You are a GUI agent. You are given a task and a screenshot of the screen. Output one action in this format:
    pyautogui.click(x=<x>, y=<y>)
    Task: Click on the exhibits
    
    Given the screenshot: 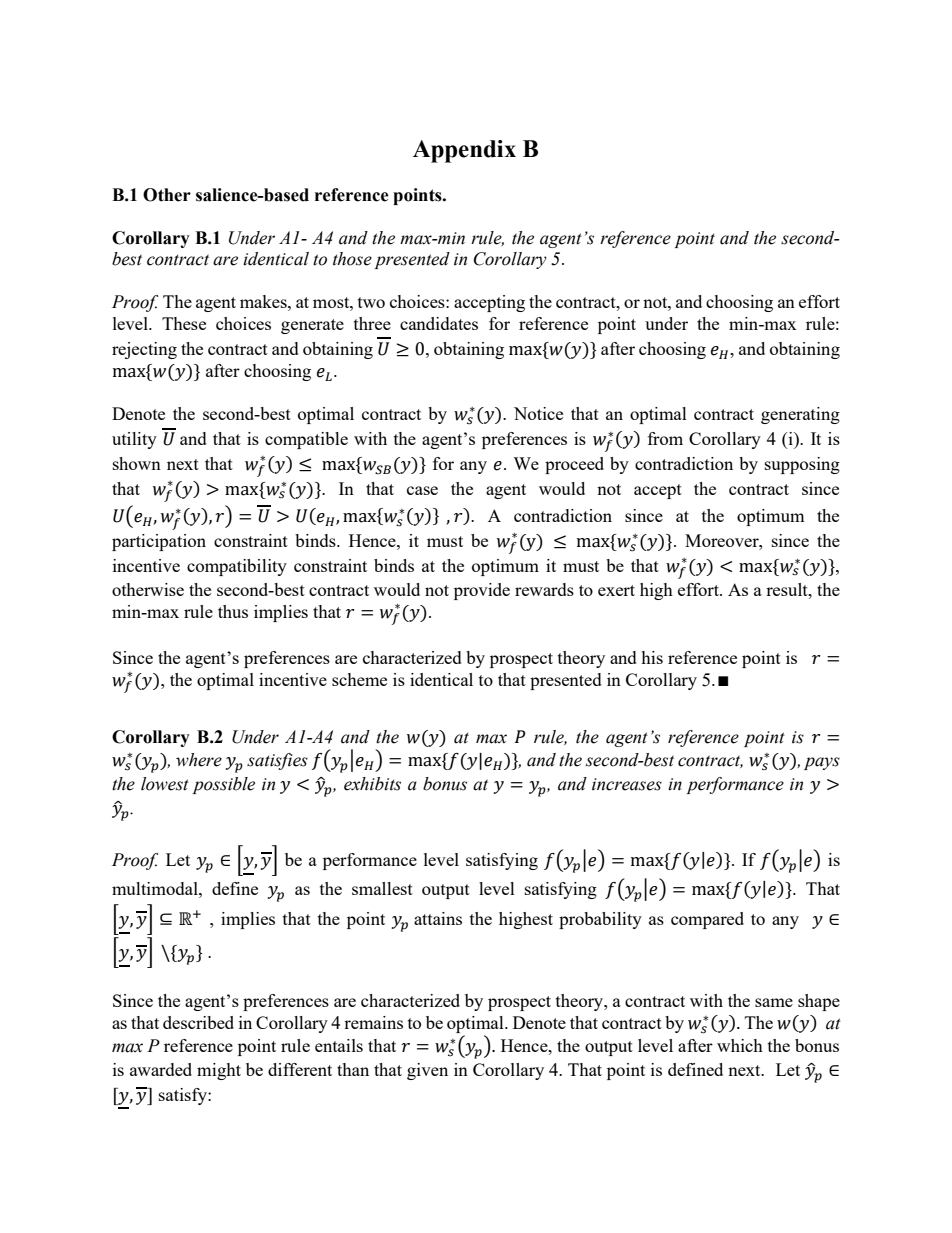 What is the action you would take?
    pyautogui.click(x=372, y=784)
